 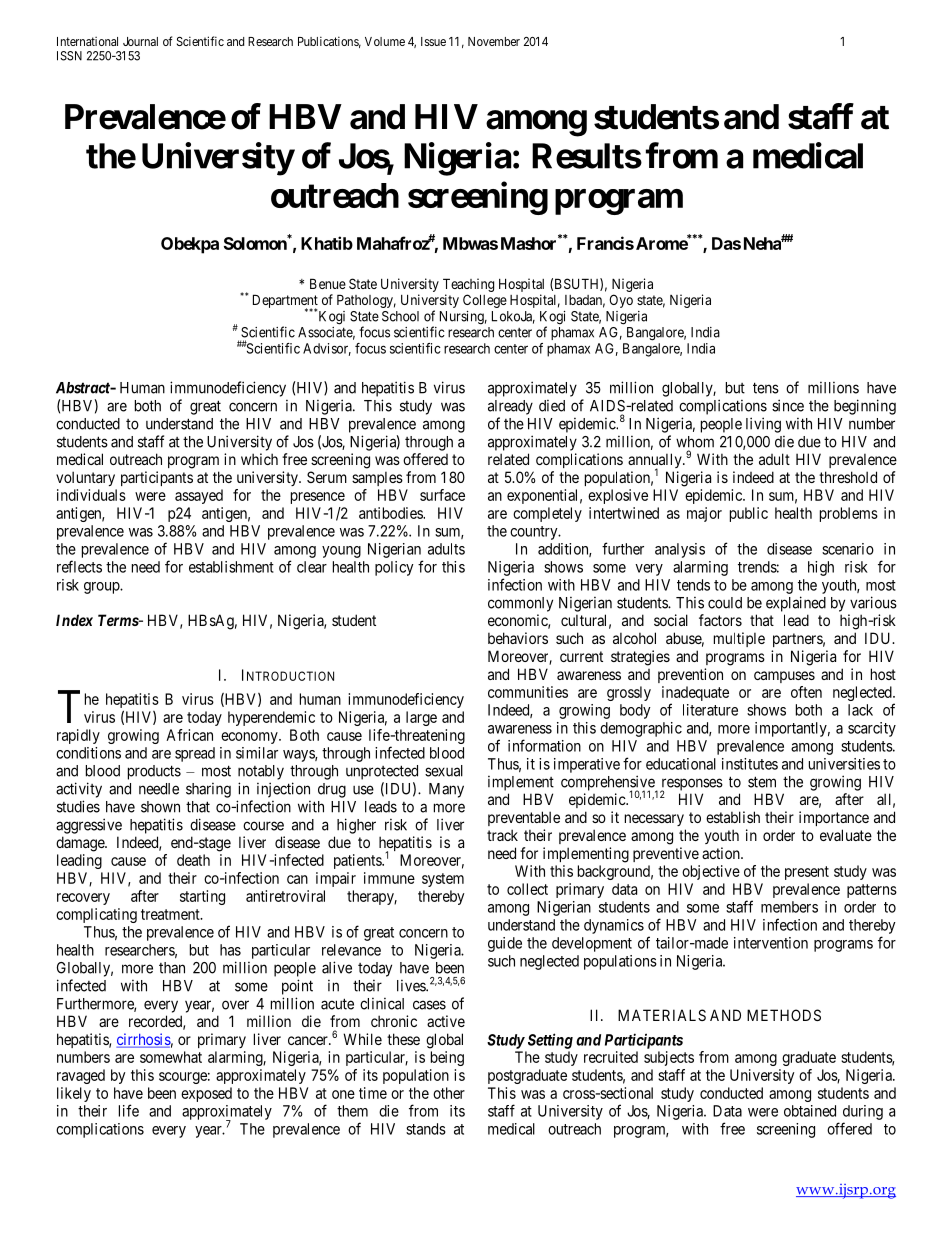 What do you see at coordinates (449, 1093) in the screenshot?
I see `other` at bounding box center [449, 1093].
